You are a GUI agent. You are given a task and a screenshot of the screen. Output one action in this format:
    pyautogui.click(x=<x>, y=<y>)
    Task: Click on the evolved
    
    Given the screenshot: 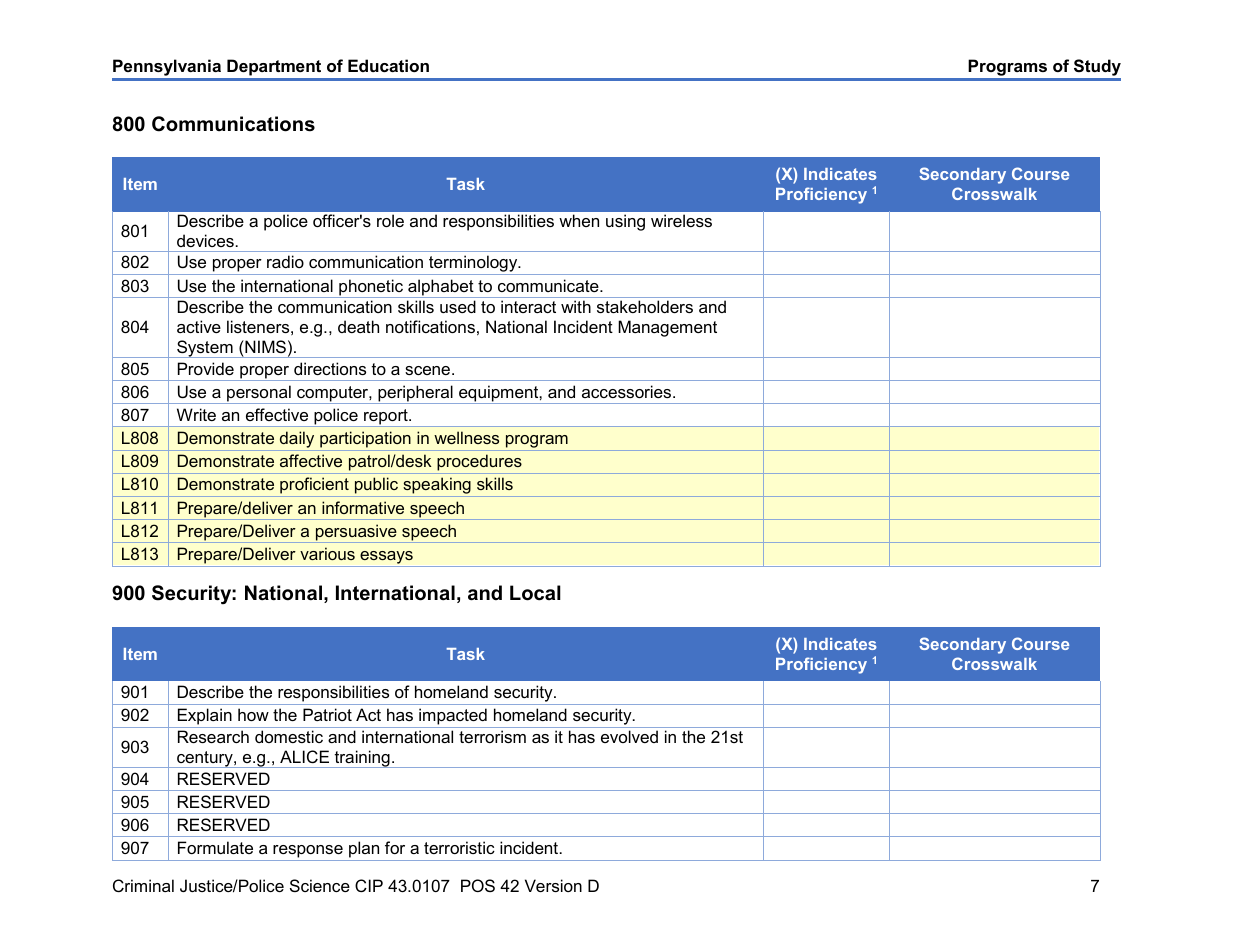 What is the action you would take?
    pyautogui.click(x=629, y=736)
